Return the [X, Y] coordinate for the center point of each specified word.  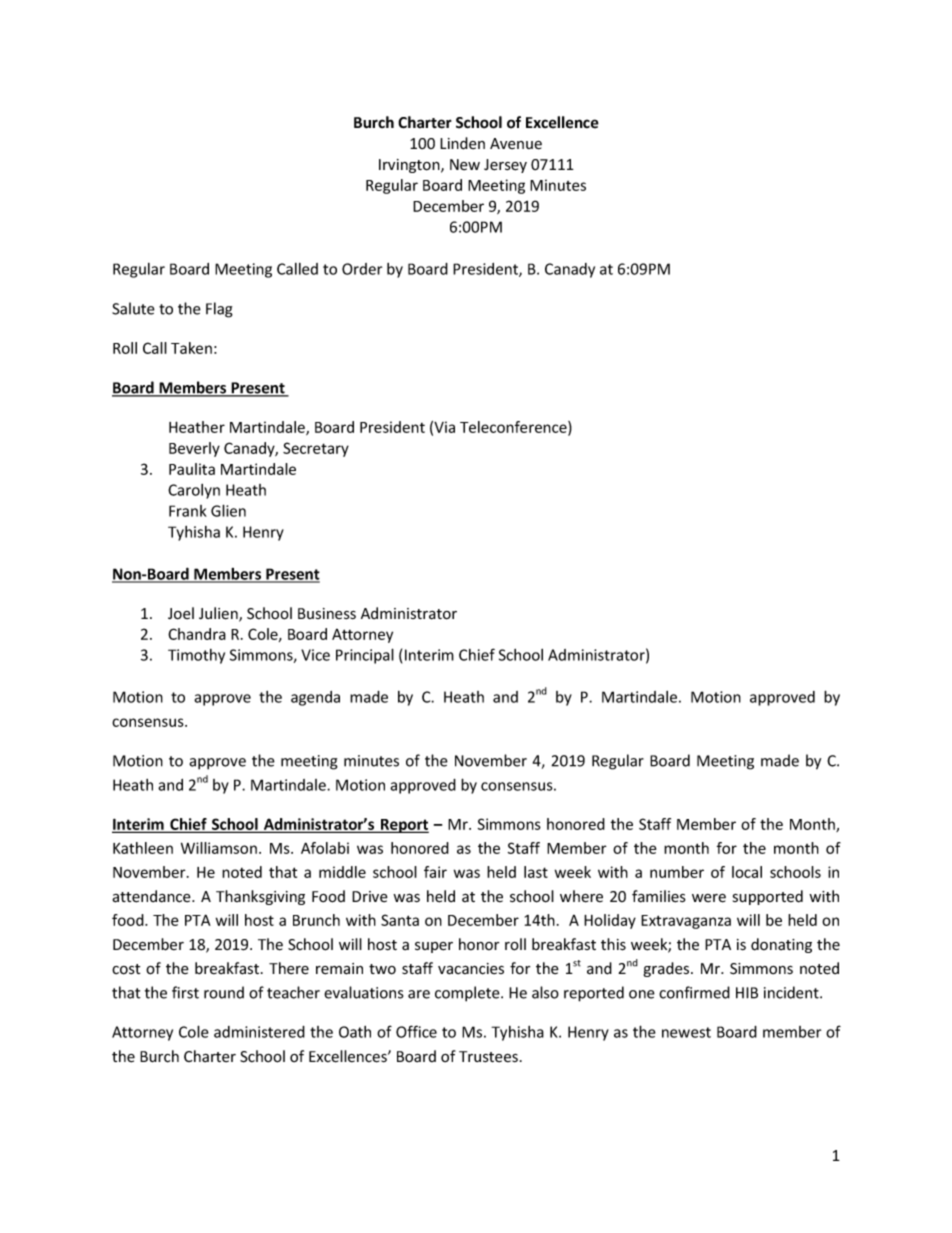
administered [259, 1032]
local [747, 872]
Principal [365, 656]
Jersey [505, 166]
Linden [462, 143]
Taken [191, 348]
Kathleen [143, 848]
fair [435, 872]
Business [327, 613]
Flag [219, 310]
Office [416, 1031]
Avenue [516, 144]
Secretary [316, 449]
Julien [219, 614]
